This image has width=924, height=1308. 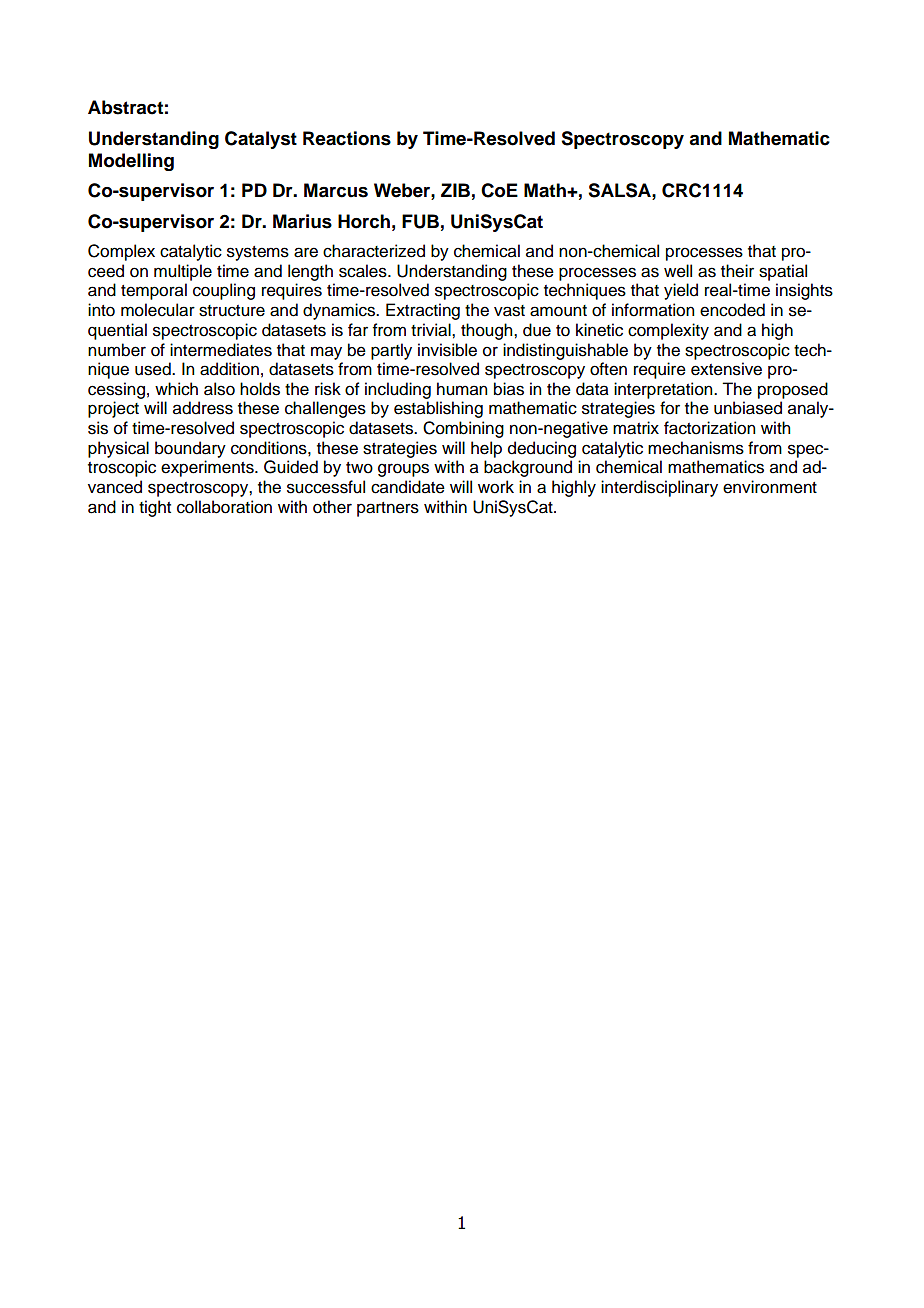 What do you see at coordinates (432, 330) in the image?
I see `trivial` at bounding box center [432, 330].
